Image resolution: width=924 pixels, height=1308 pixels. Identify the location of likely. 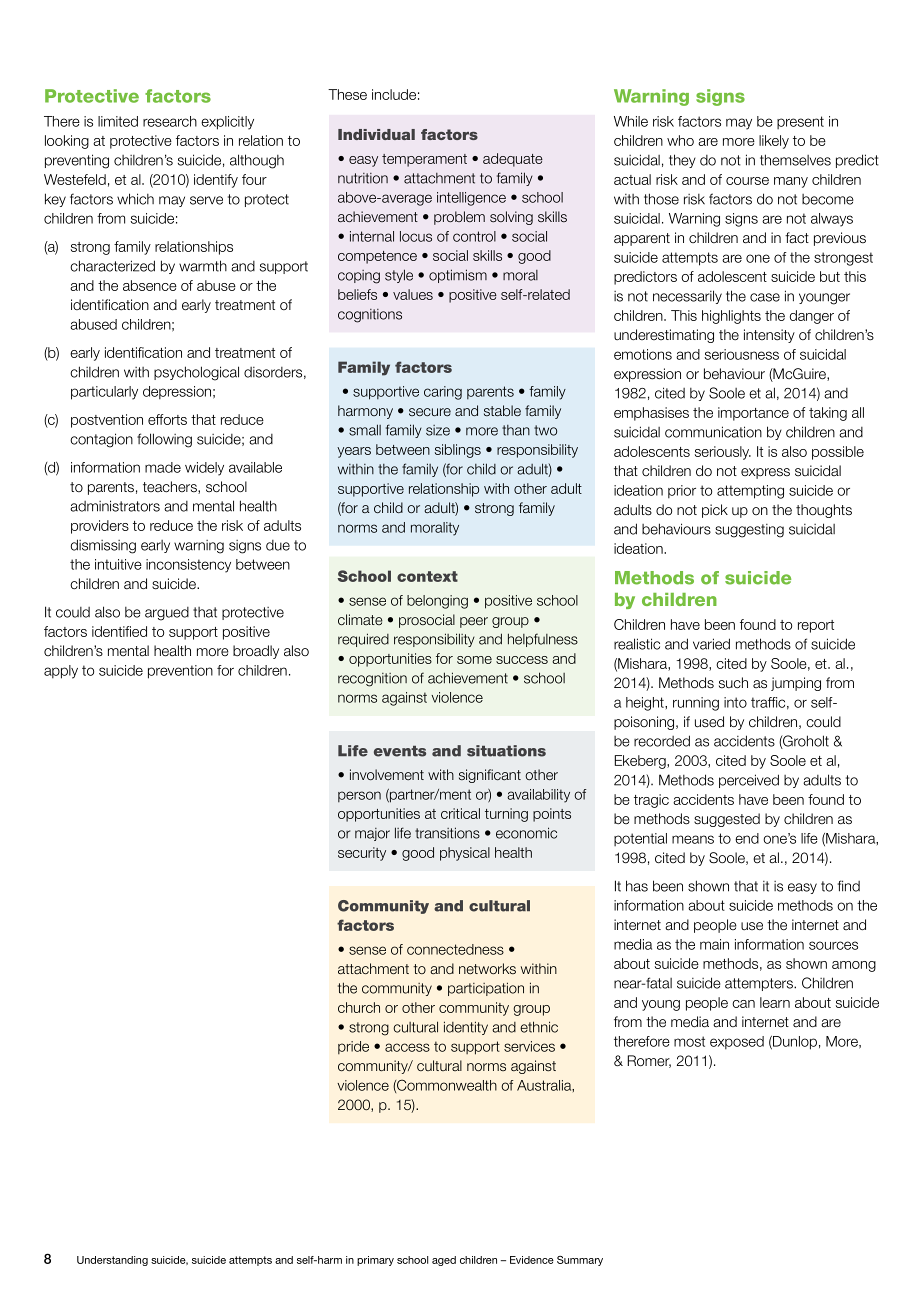
(774, 142).
